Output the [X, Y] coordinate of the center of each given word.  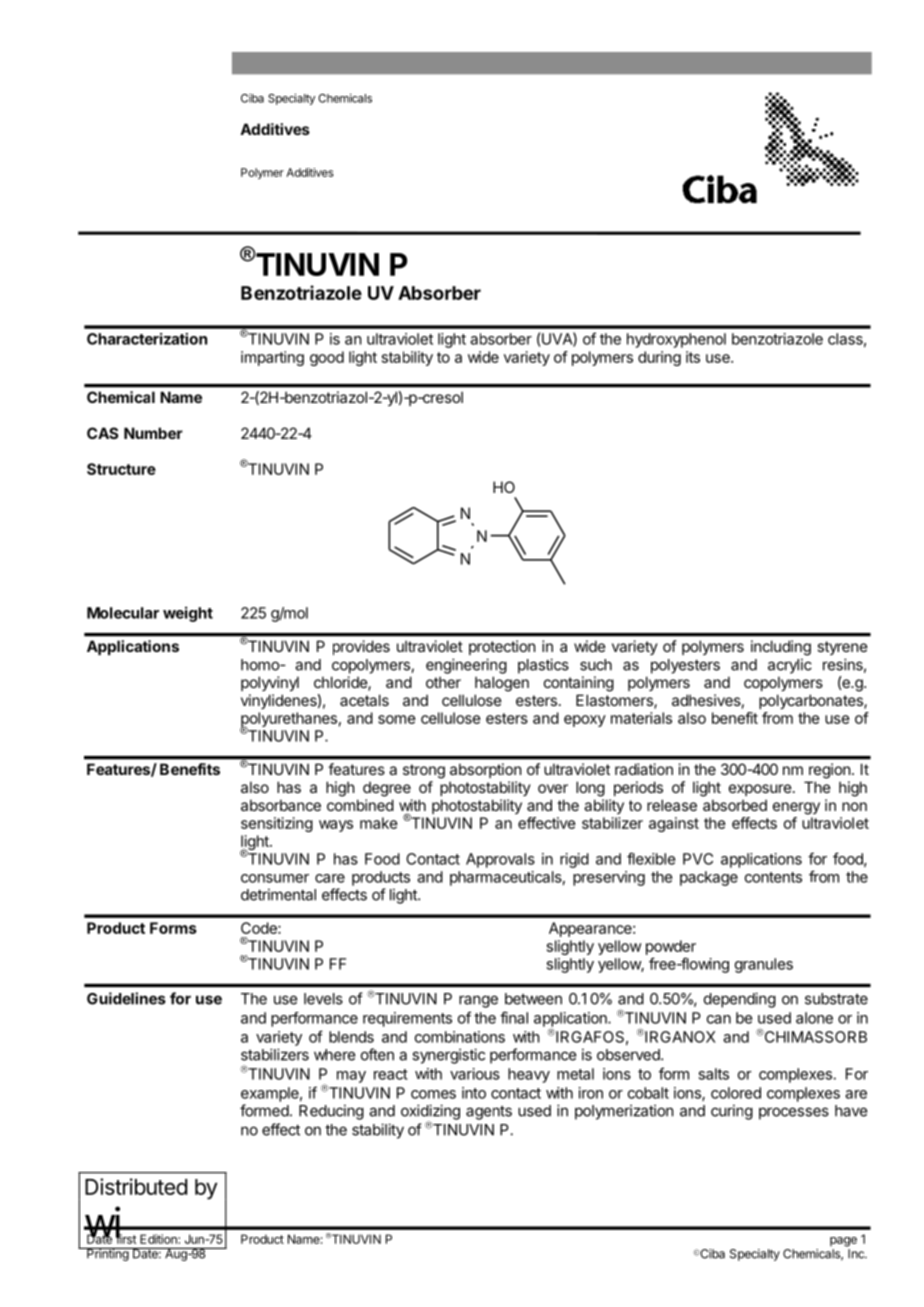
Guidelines [126, 998]
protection [502, 647]
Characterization [147, 339]
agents [489, 1113]
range [478, 1001]
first [126, 1238]
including [781, 648]
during [659, 358]
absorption [485, 770]
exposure [760, 790]
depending [740, 1000]
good [327, 358]
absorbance [281, 805]
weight [188, 614]
